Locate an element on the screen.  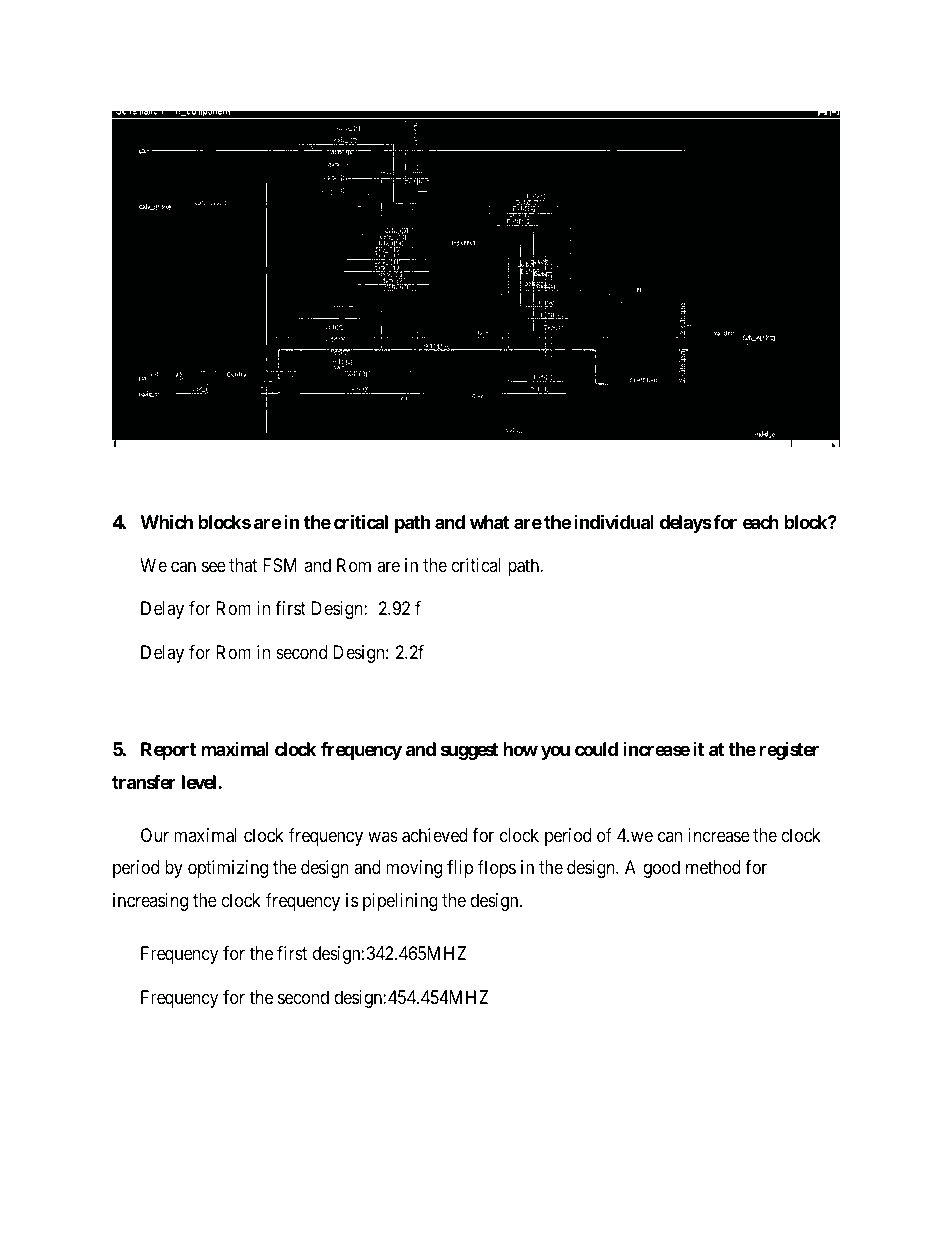
flip is located at coordinates (460, 869).
